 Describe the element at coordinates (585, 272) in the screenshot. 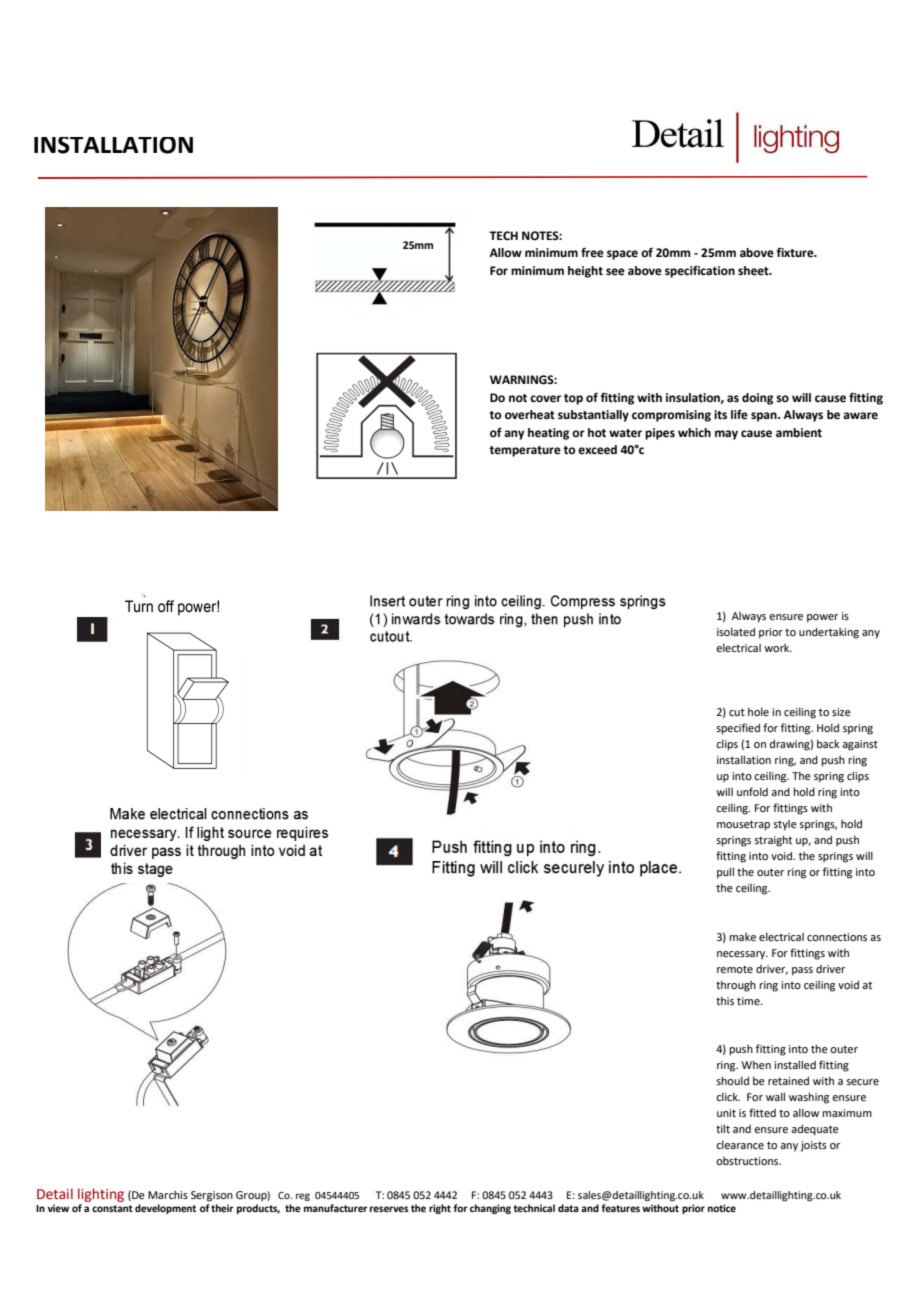

I see `height` at that location.
